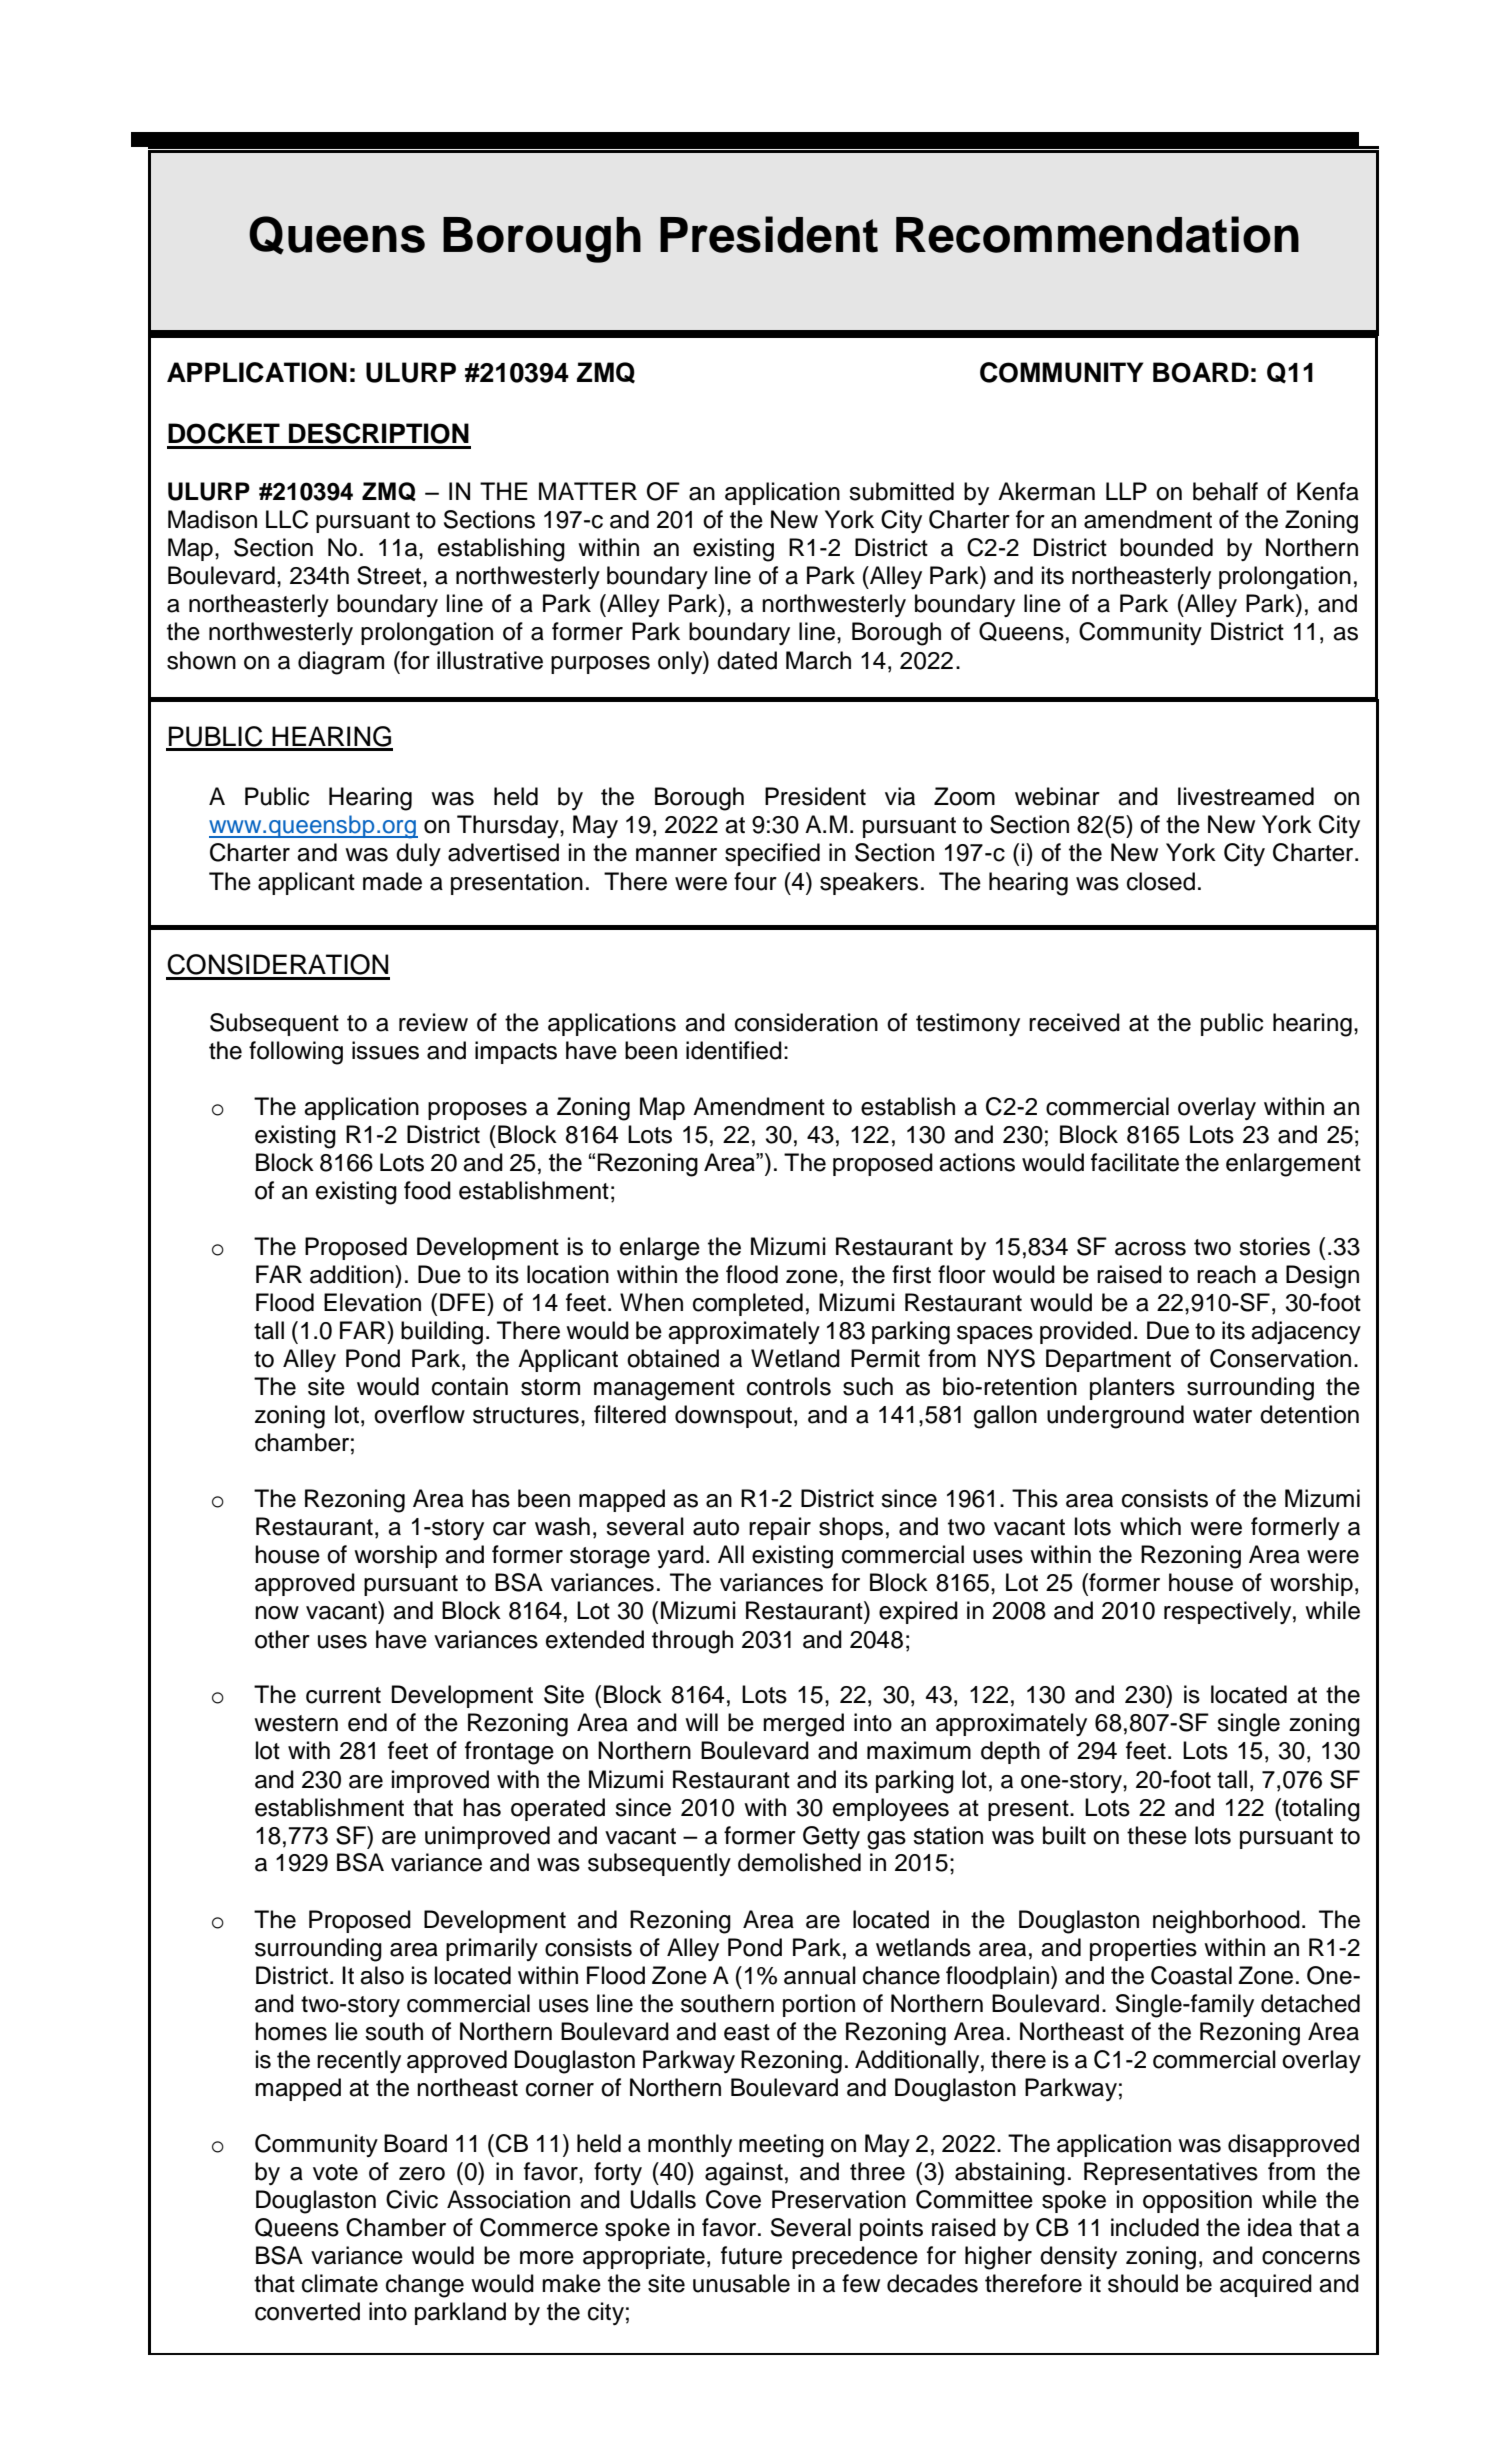 Image resolution: width=1491 pixels, height=2456 pixels. Describe the element at coordinates (1097, 234) in the document. I see `Recommendation` at that location.
